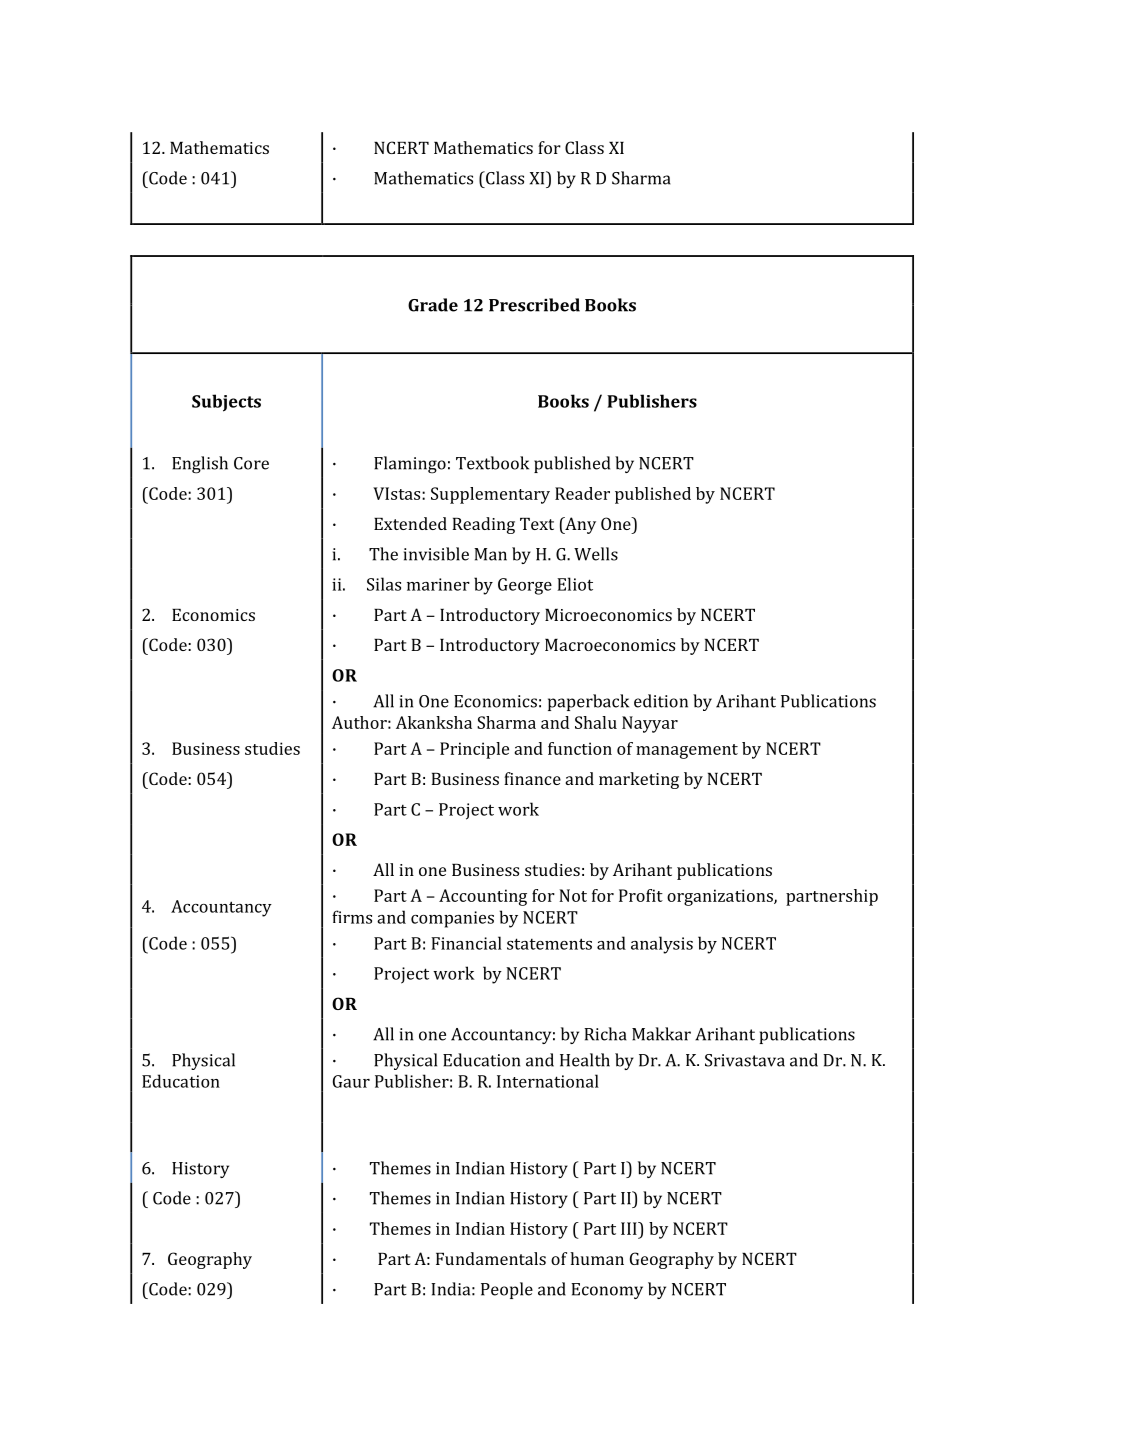 This document has width=1123, height=1454. What do you see at coordinates (433, 305) in the document?
I see `Grade` at bounding box center [433, 305].
